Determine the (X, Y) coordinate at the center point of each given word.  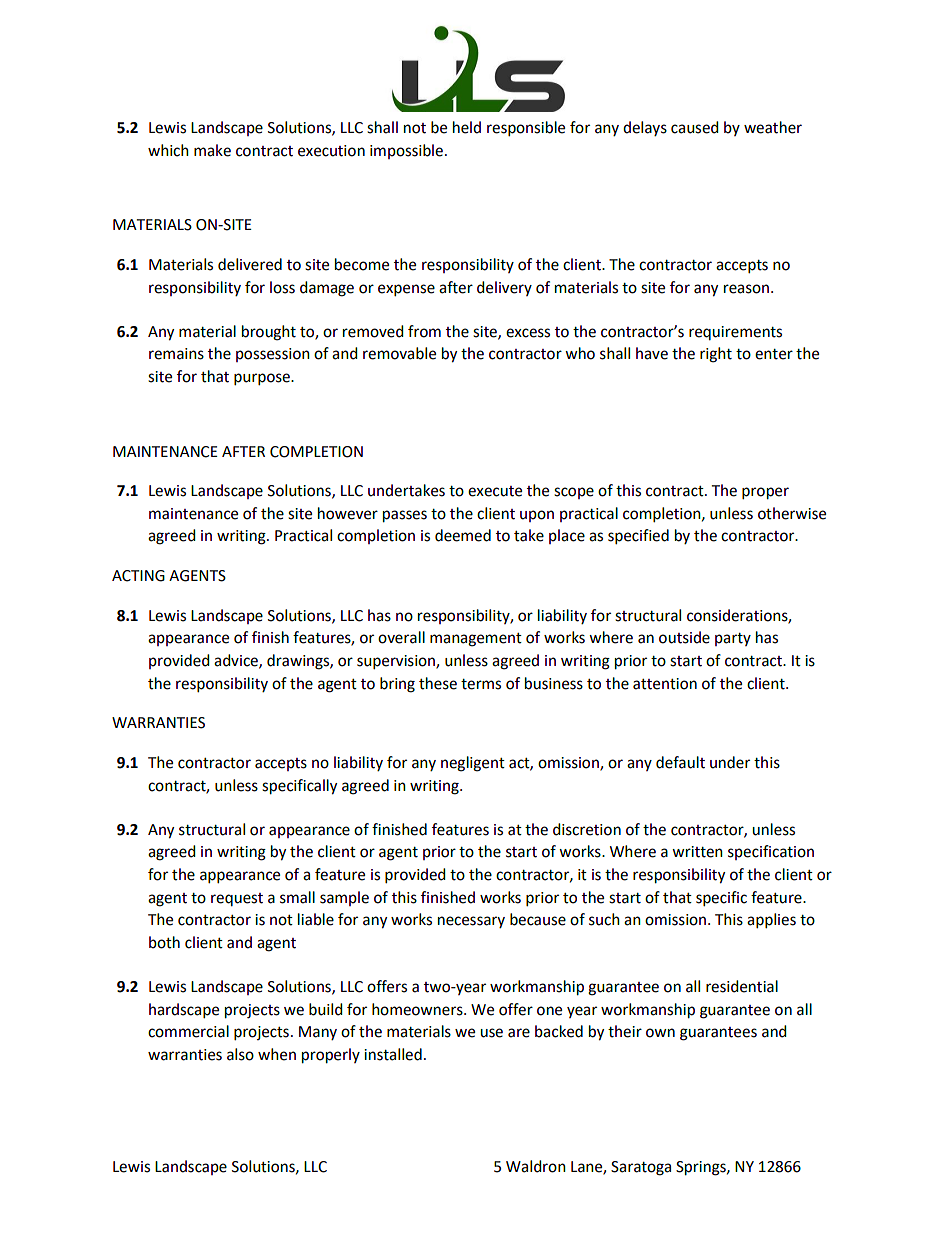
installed (393, 1054)
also (240, 1054)
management (476, 640)
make (212, 150)
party (733, 639)
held (467, 127)
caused (695, 127)
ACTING (138, 576)
